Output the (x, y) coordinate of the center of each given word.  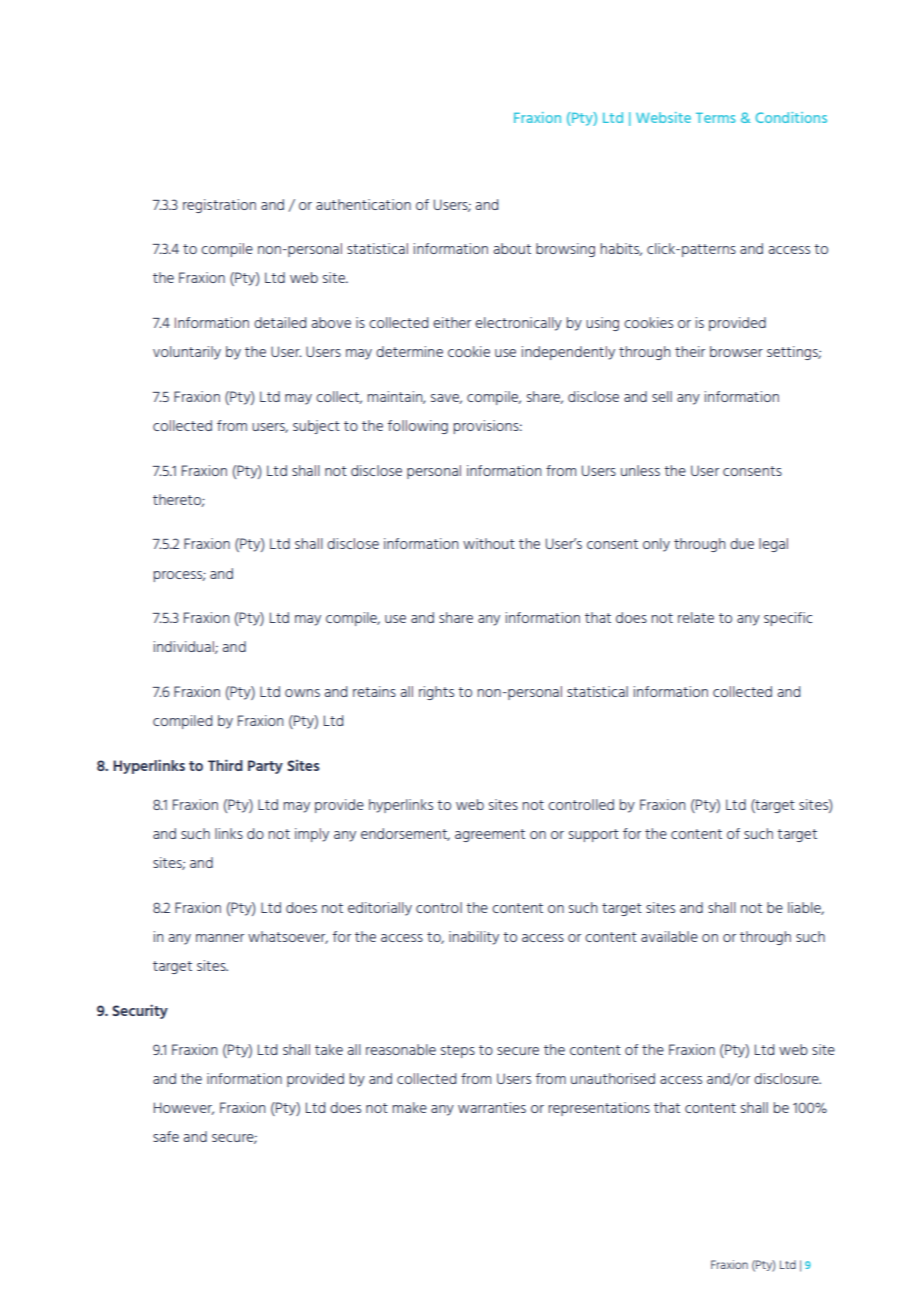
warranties (492, 1107)
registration (219, 206)
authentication (363, 204)
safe (166, 1136)
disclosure (787, 1078)
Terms (716, 118)
